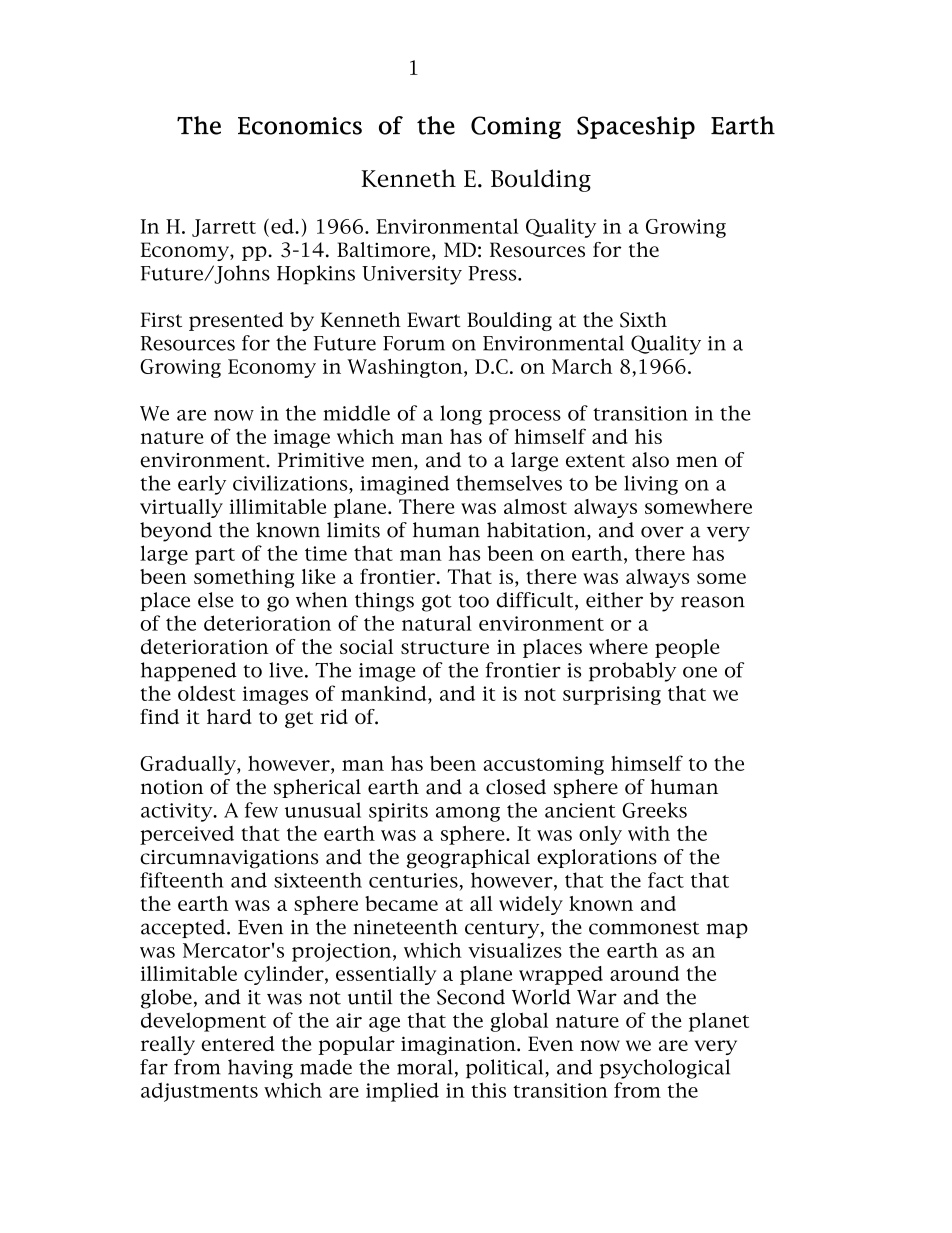 The width and height of the screenshot is (952, 1233). What do you see at coordinates (636, 127) in the screenshot?
I see `Spaceship` at bounding box center [636, 127].
